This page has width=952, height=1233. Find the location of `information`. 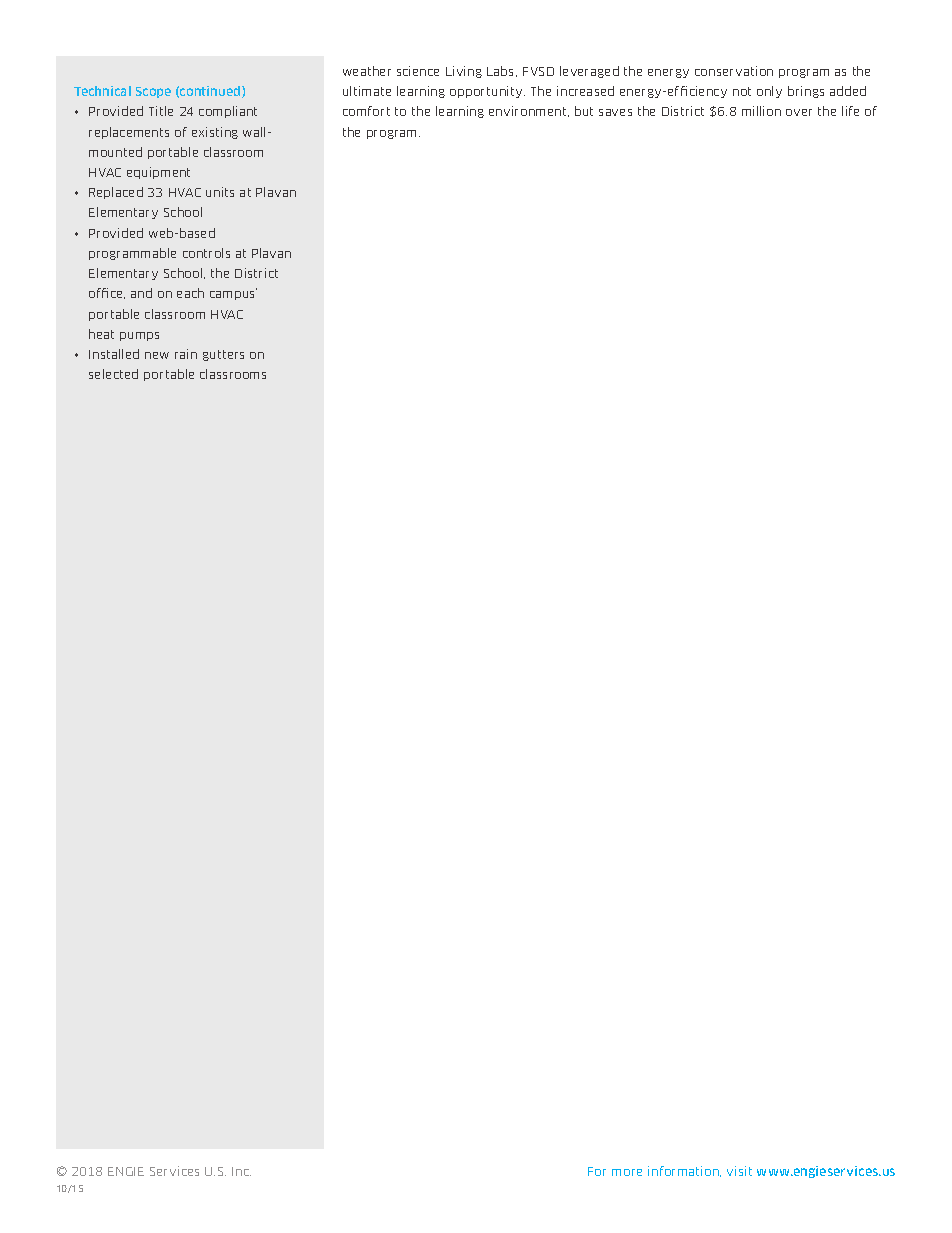

information is located at coordinates (684, 1171).
